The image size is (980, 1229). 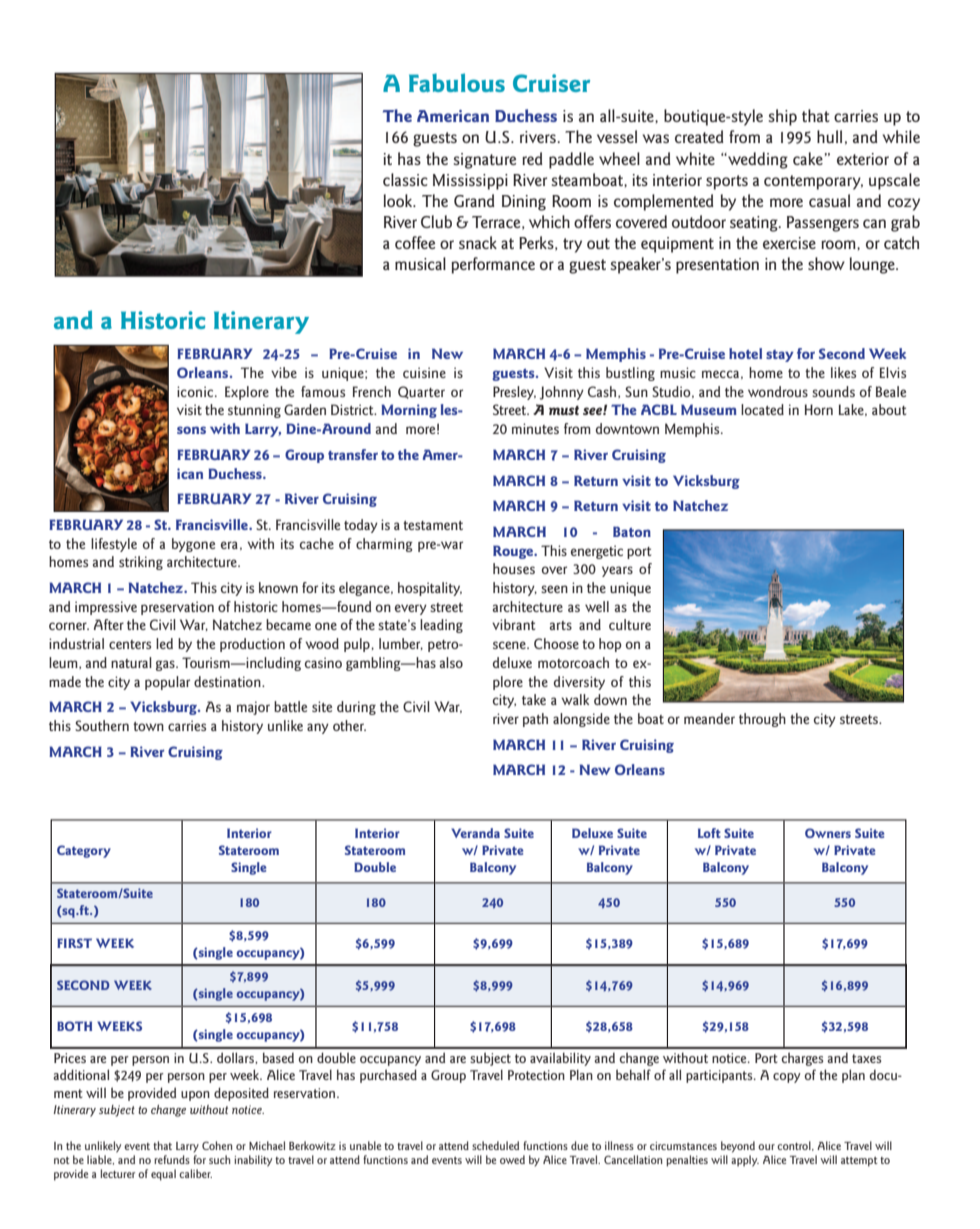 What do you see at coordinates (172, 1159) in the document?
I see `refunds` at bounding box center [172, 1159].
